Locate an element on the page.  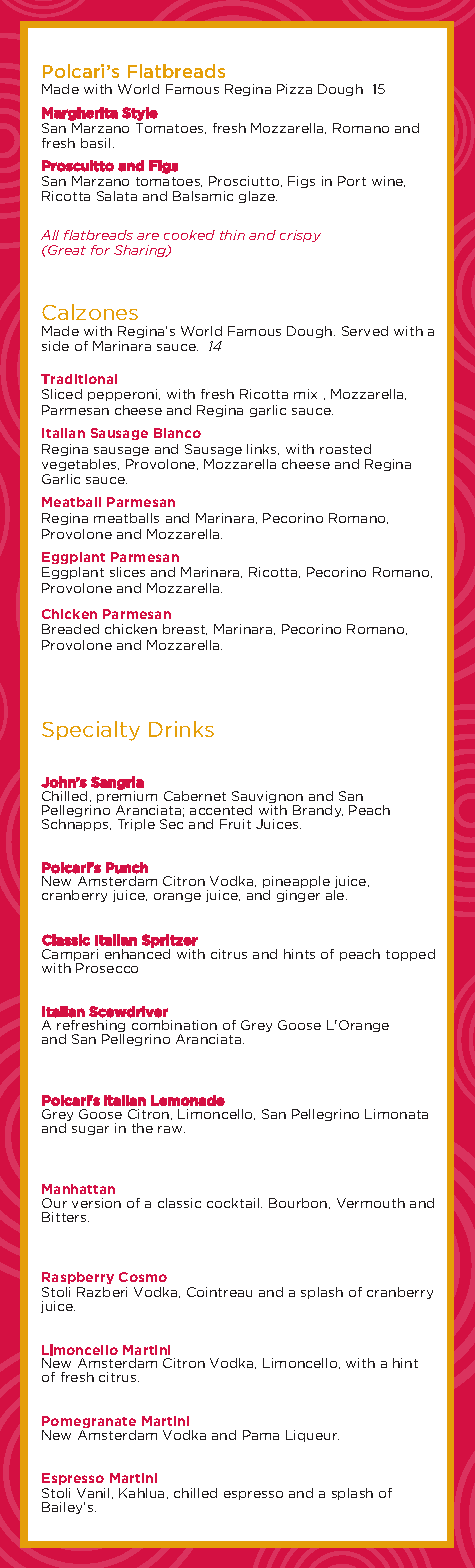
cocktail is located at coordinates (234, 1203).
